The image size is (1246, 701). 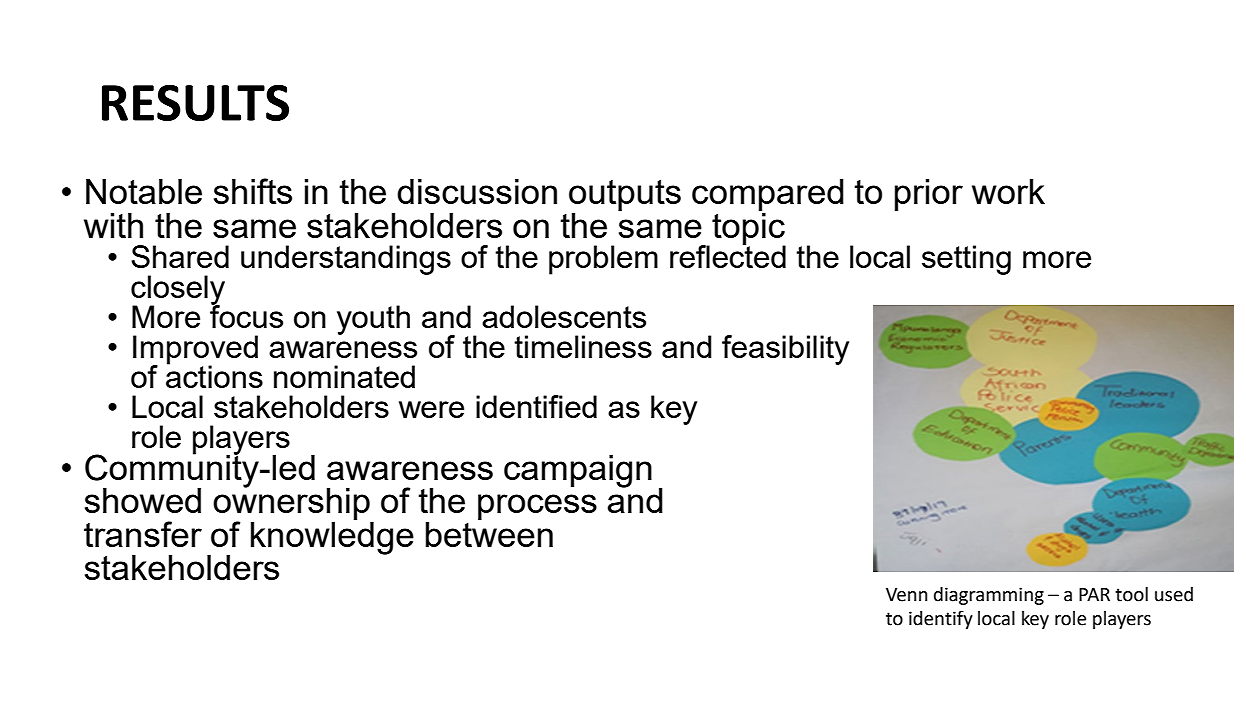 I want to click on work, so click(x=1008, y=191).
